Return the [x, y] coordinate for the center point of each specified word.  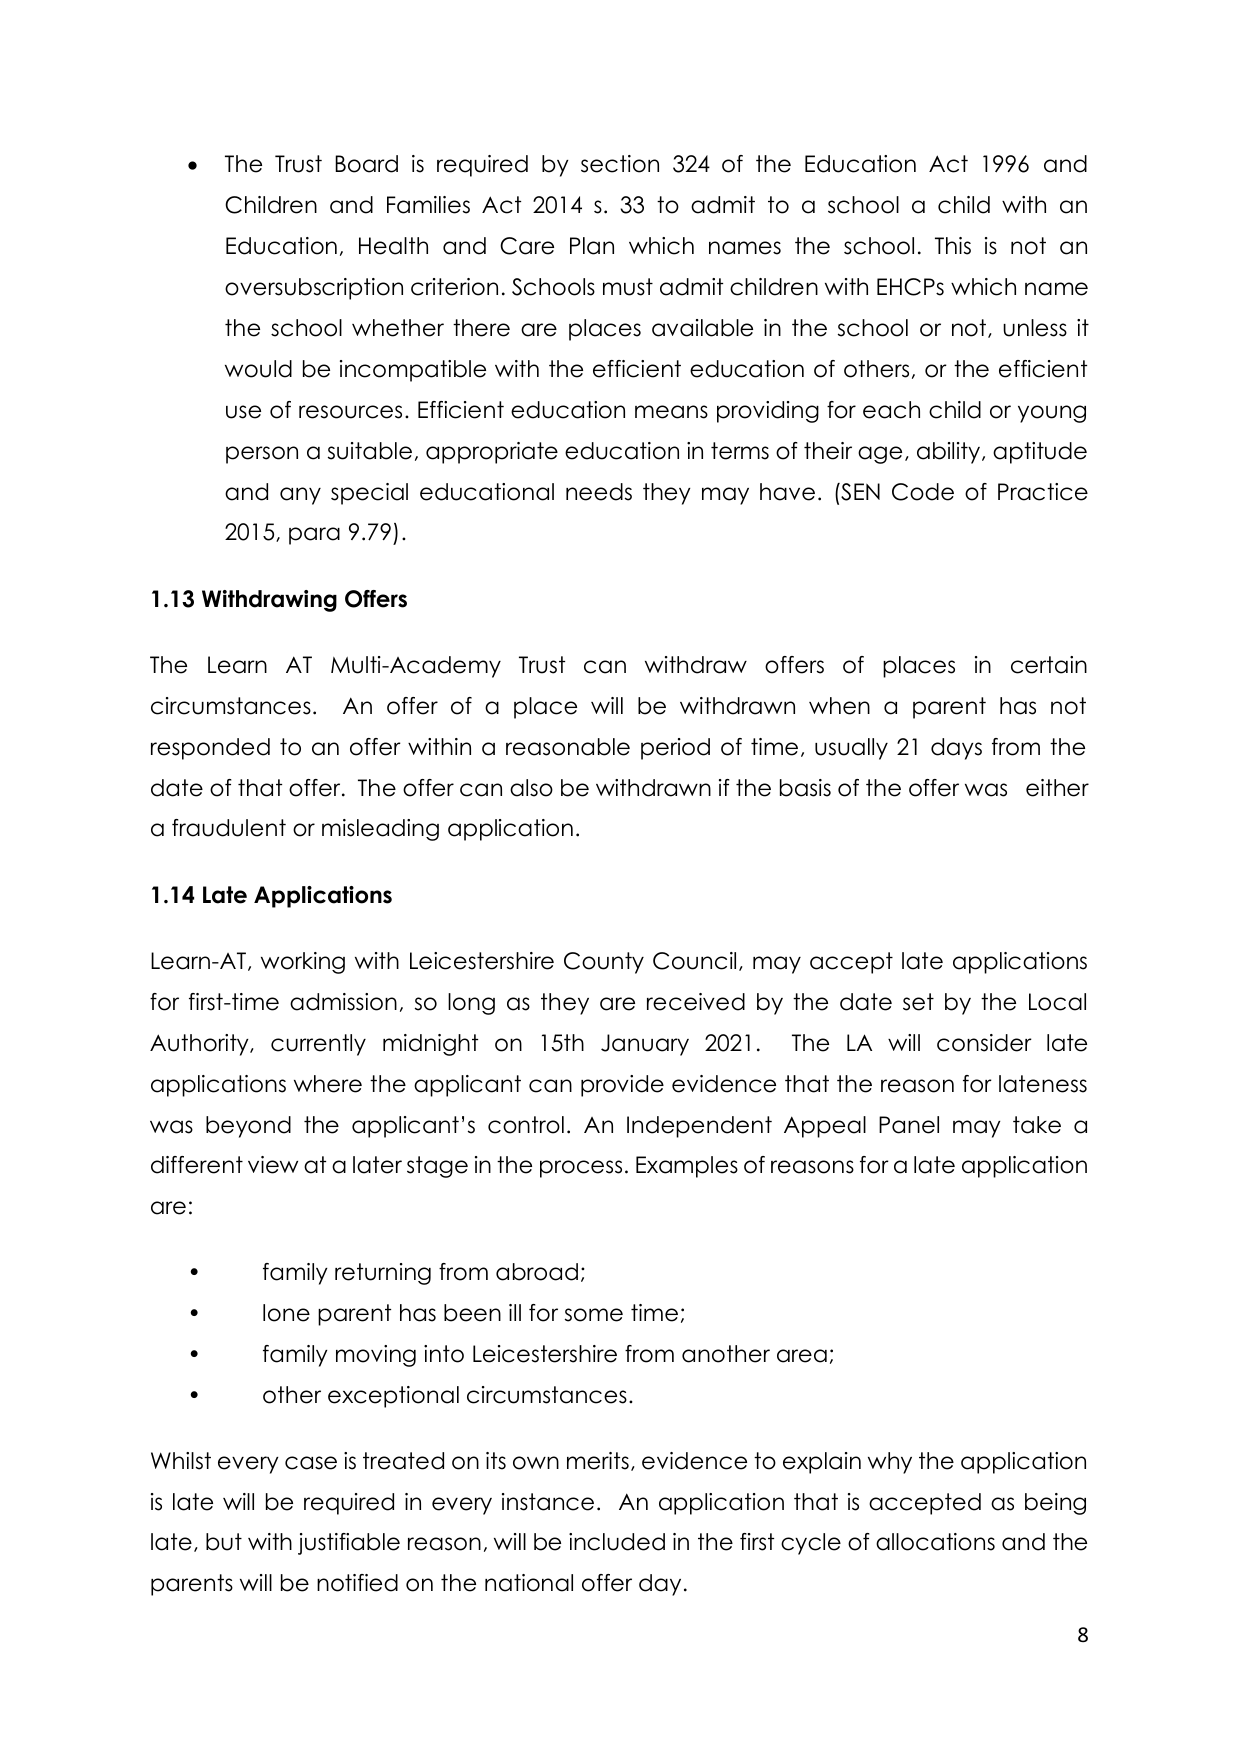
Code [923, 492]
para [314, 536]
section [620, 164]
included [617, 1542]
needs [599, 492]
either [1057, 788]
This [953, 246]
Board [366, 164]
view [273, 1165]
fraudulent [229, 828]
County [604, 963]
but [224, 1542]
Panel [909, 1125]
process [581, 1169]
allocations [935, 1542]
